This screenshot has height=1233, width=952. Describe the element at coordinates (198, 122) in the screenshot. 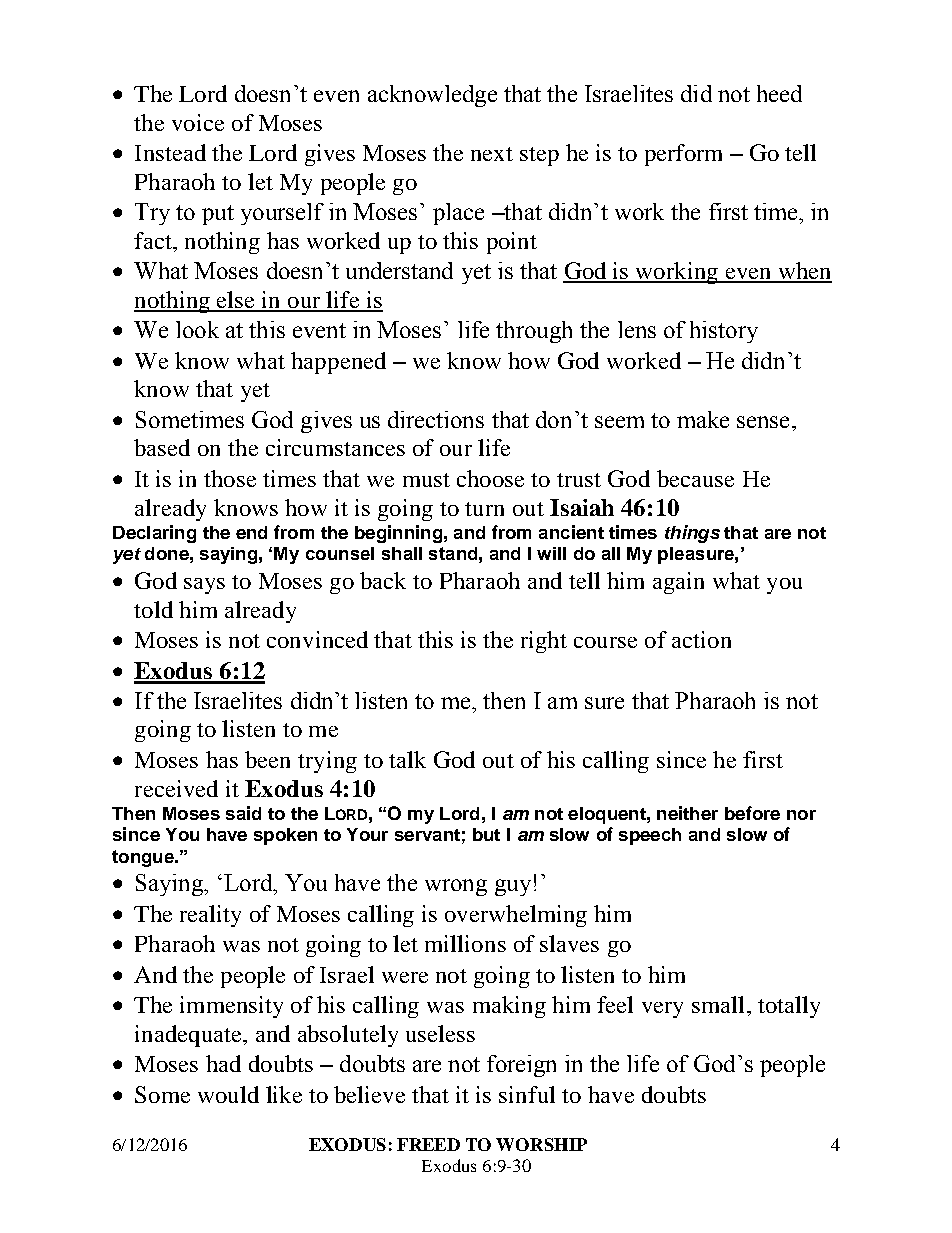

I see `voice` at that location.
